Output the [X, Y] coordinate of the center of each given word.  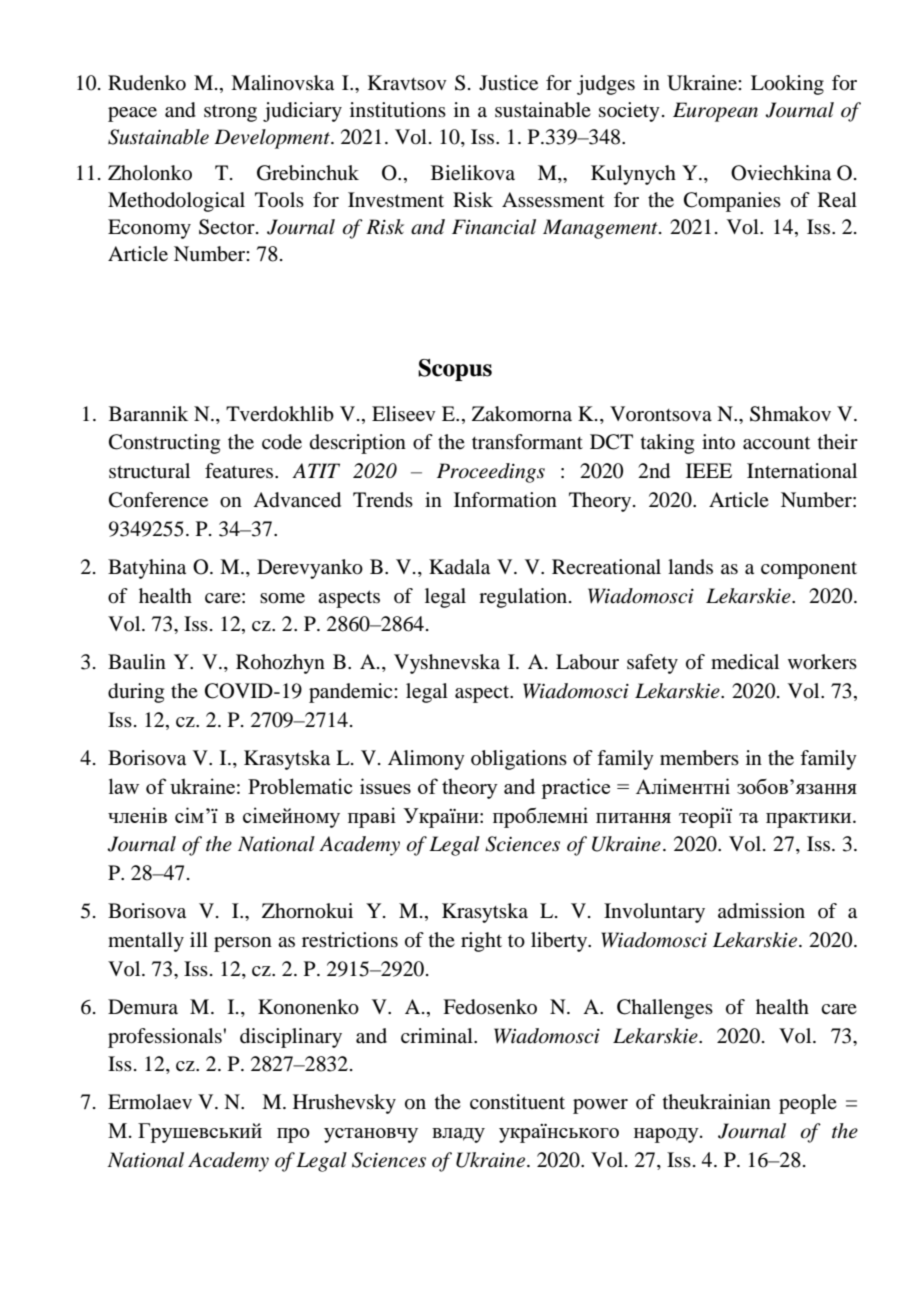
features [240, 471]
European [715, 112]
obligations [519, 760]
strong [230, 113]
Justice [508, 83]
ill [199, 939]
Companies [732, 202]
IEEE [709, 470]
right [481, 942]
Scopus [455, 370]
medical [745, 662]
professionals [165, 1038]
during [136, 693]
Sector [228, 227]
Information [505, 500]
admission [761, 911]
